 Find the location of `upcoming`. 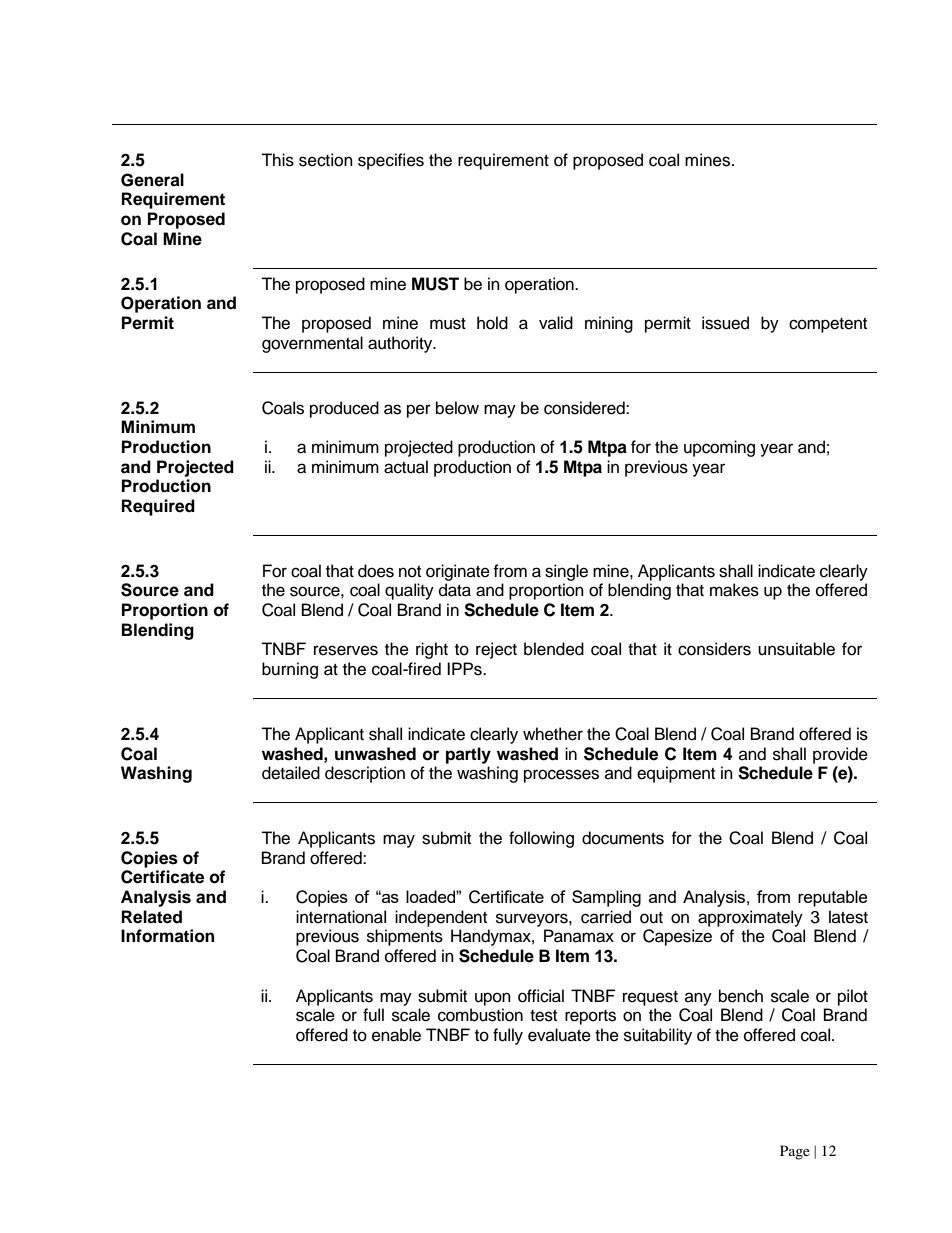

upcoming is located at coordinates (719, 448).
